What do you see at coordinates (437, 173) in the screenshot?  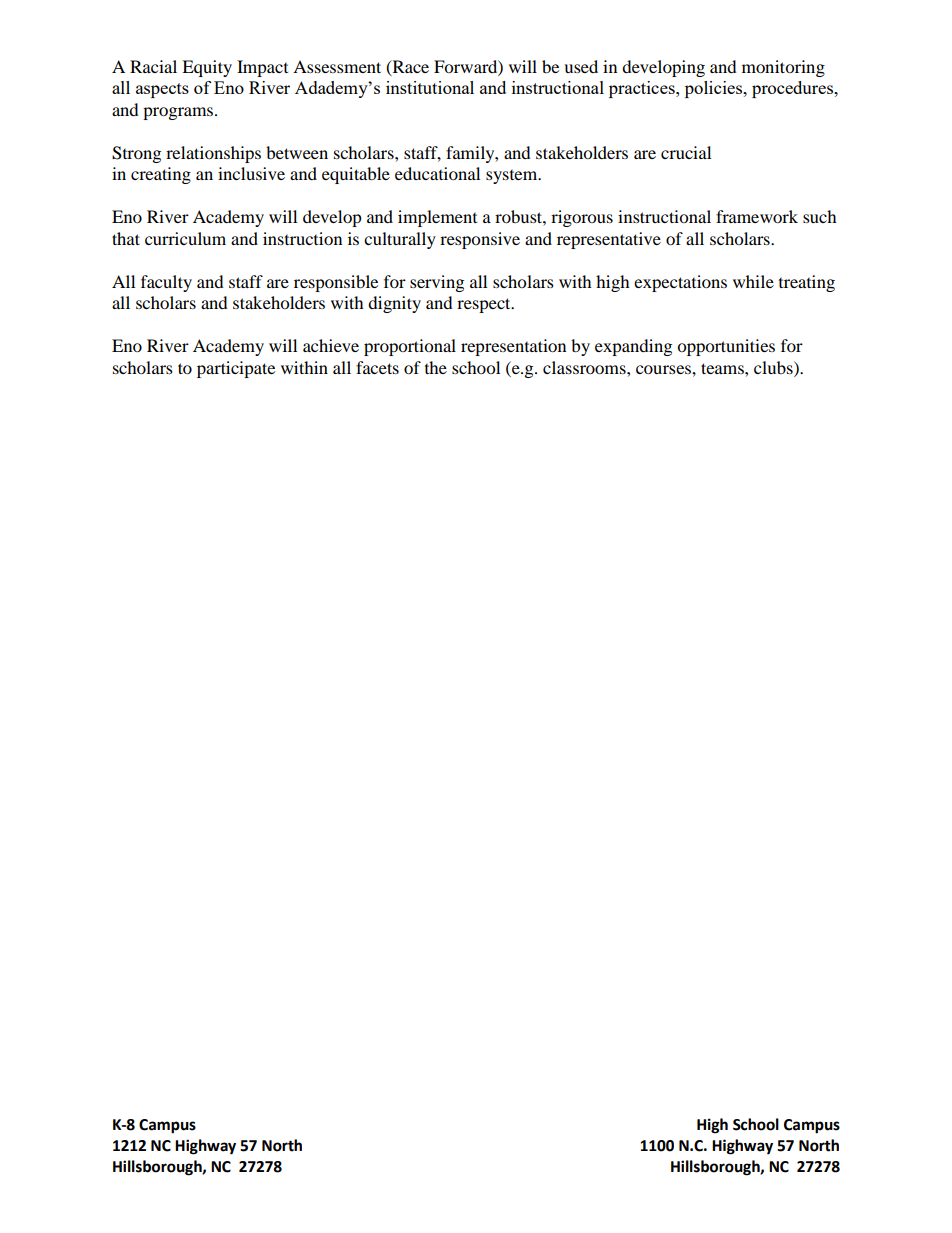 I see `educational` at bounding box center [437, 173].
